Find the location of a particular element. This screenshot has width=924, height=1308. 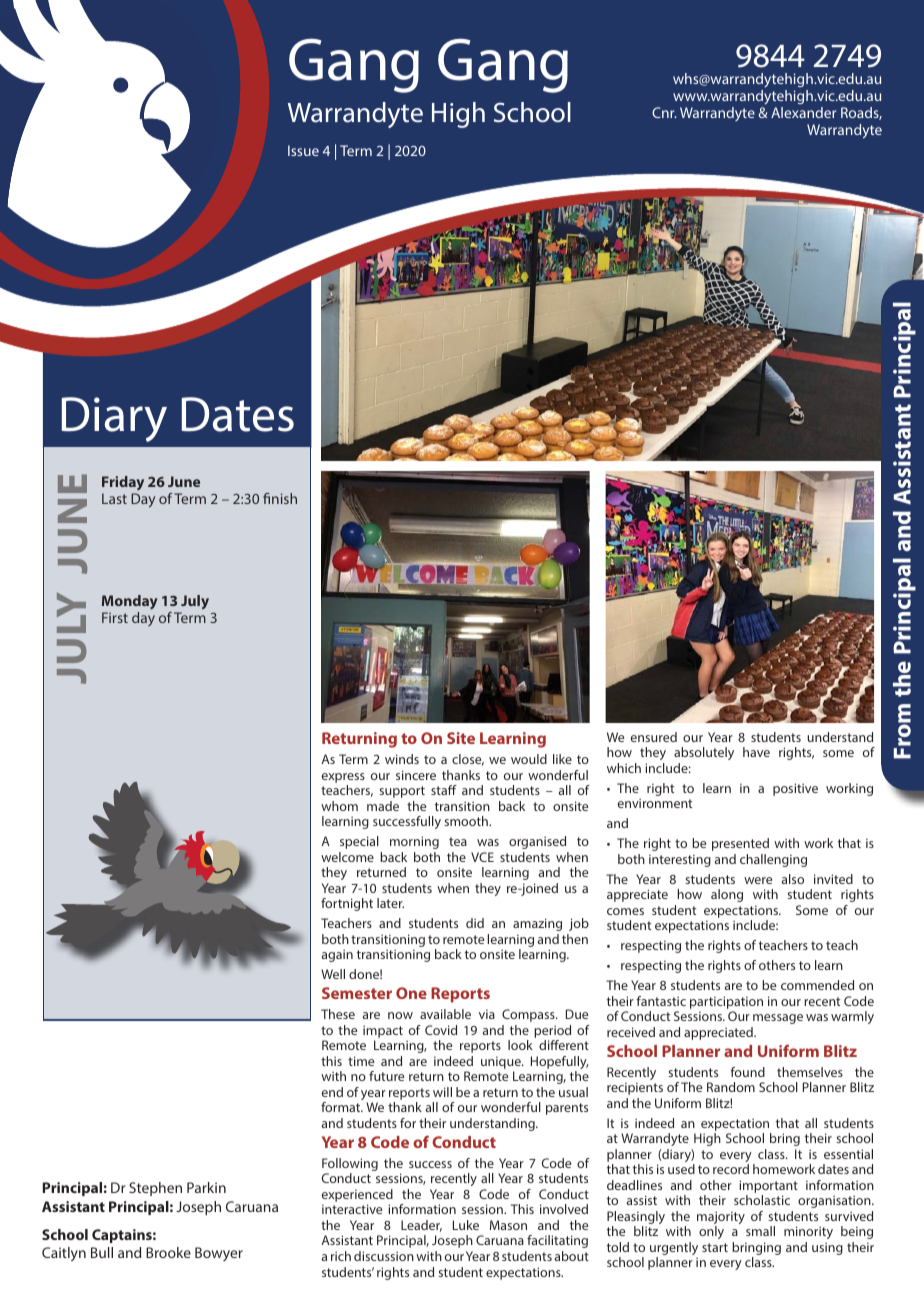

welcome is located at coordinates (347, 857).
